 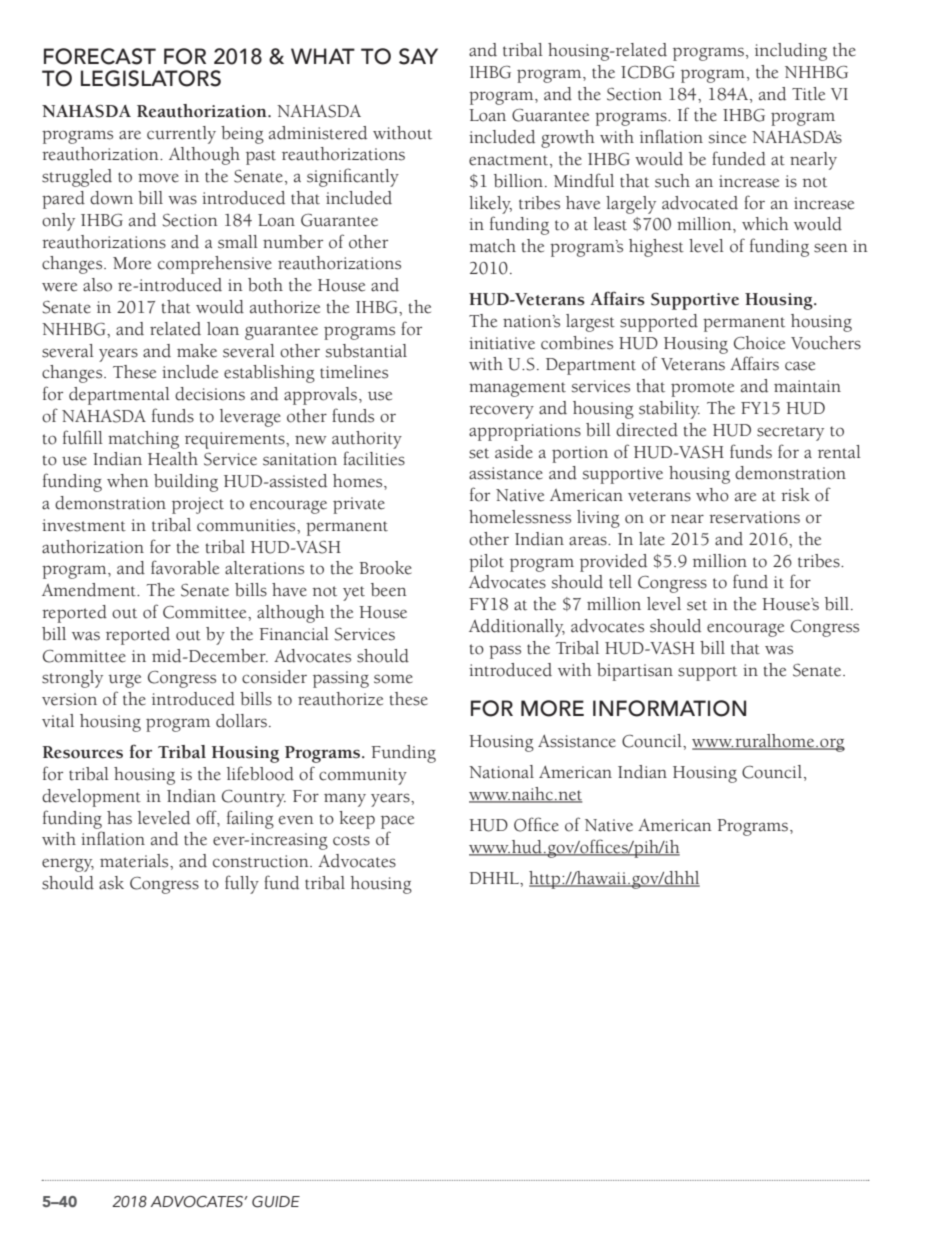 What do you see at coordinates (173, 459) in the document?
I see `Health` at bounding box center [173, 459].
